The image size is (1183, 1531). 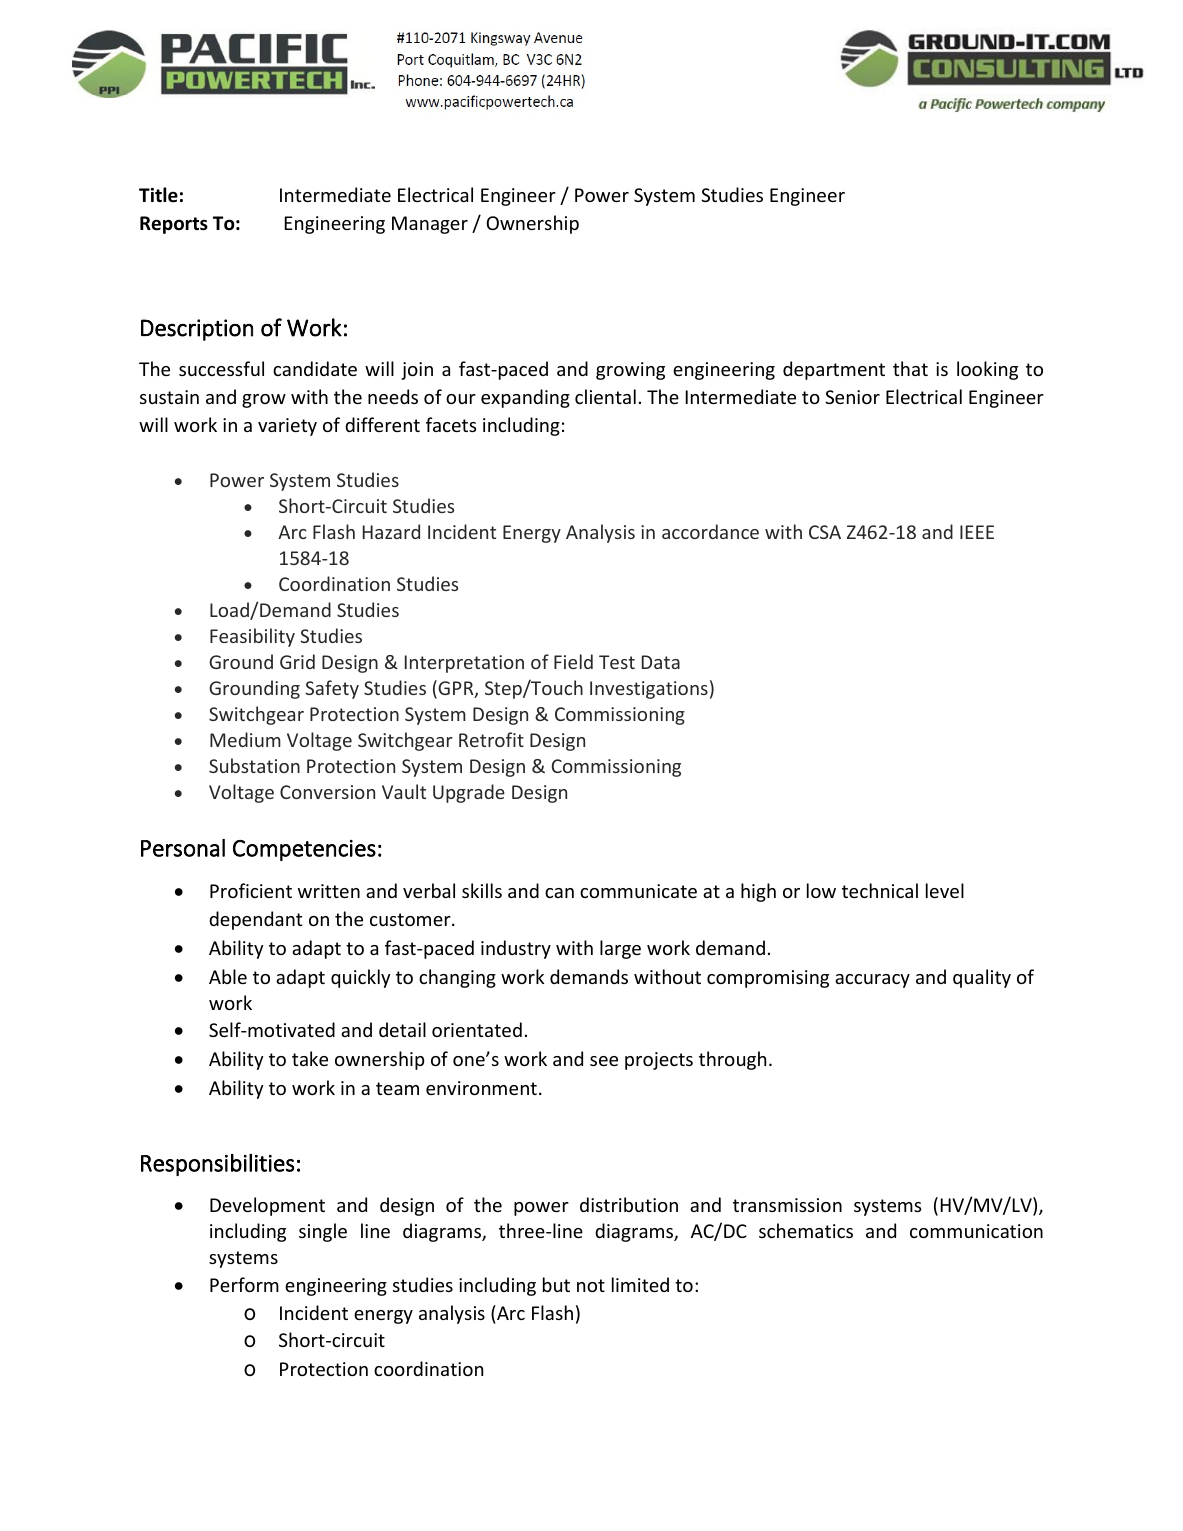 What do you see at coordinates (245, 739) in the page?
I see `Medium` at bounding box center [245, 739].
